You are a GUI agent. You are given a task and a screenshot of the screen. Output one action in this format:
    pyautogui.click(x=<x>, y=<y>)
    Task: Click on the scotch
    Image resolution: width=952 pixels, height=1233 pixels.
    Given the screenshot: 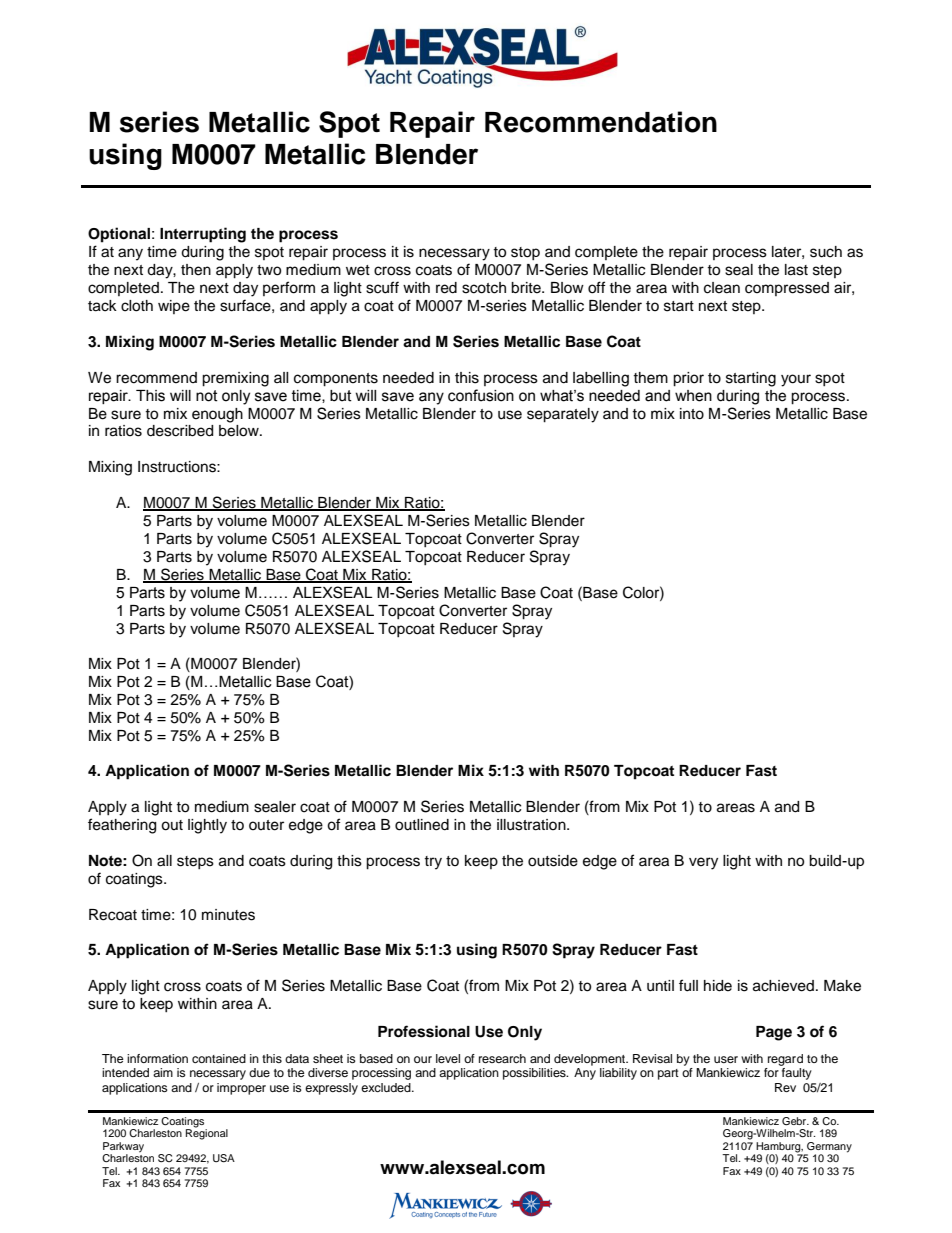 What is the action you would take?
    pyautogui.click(x=484, y=288)
